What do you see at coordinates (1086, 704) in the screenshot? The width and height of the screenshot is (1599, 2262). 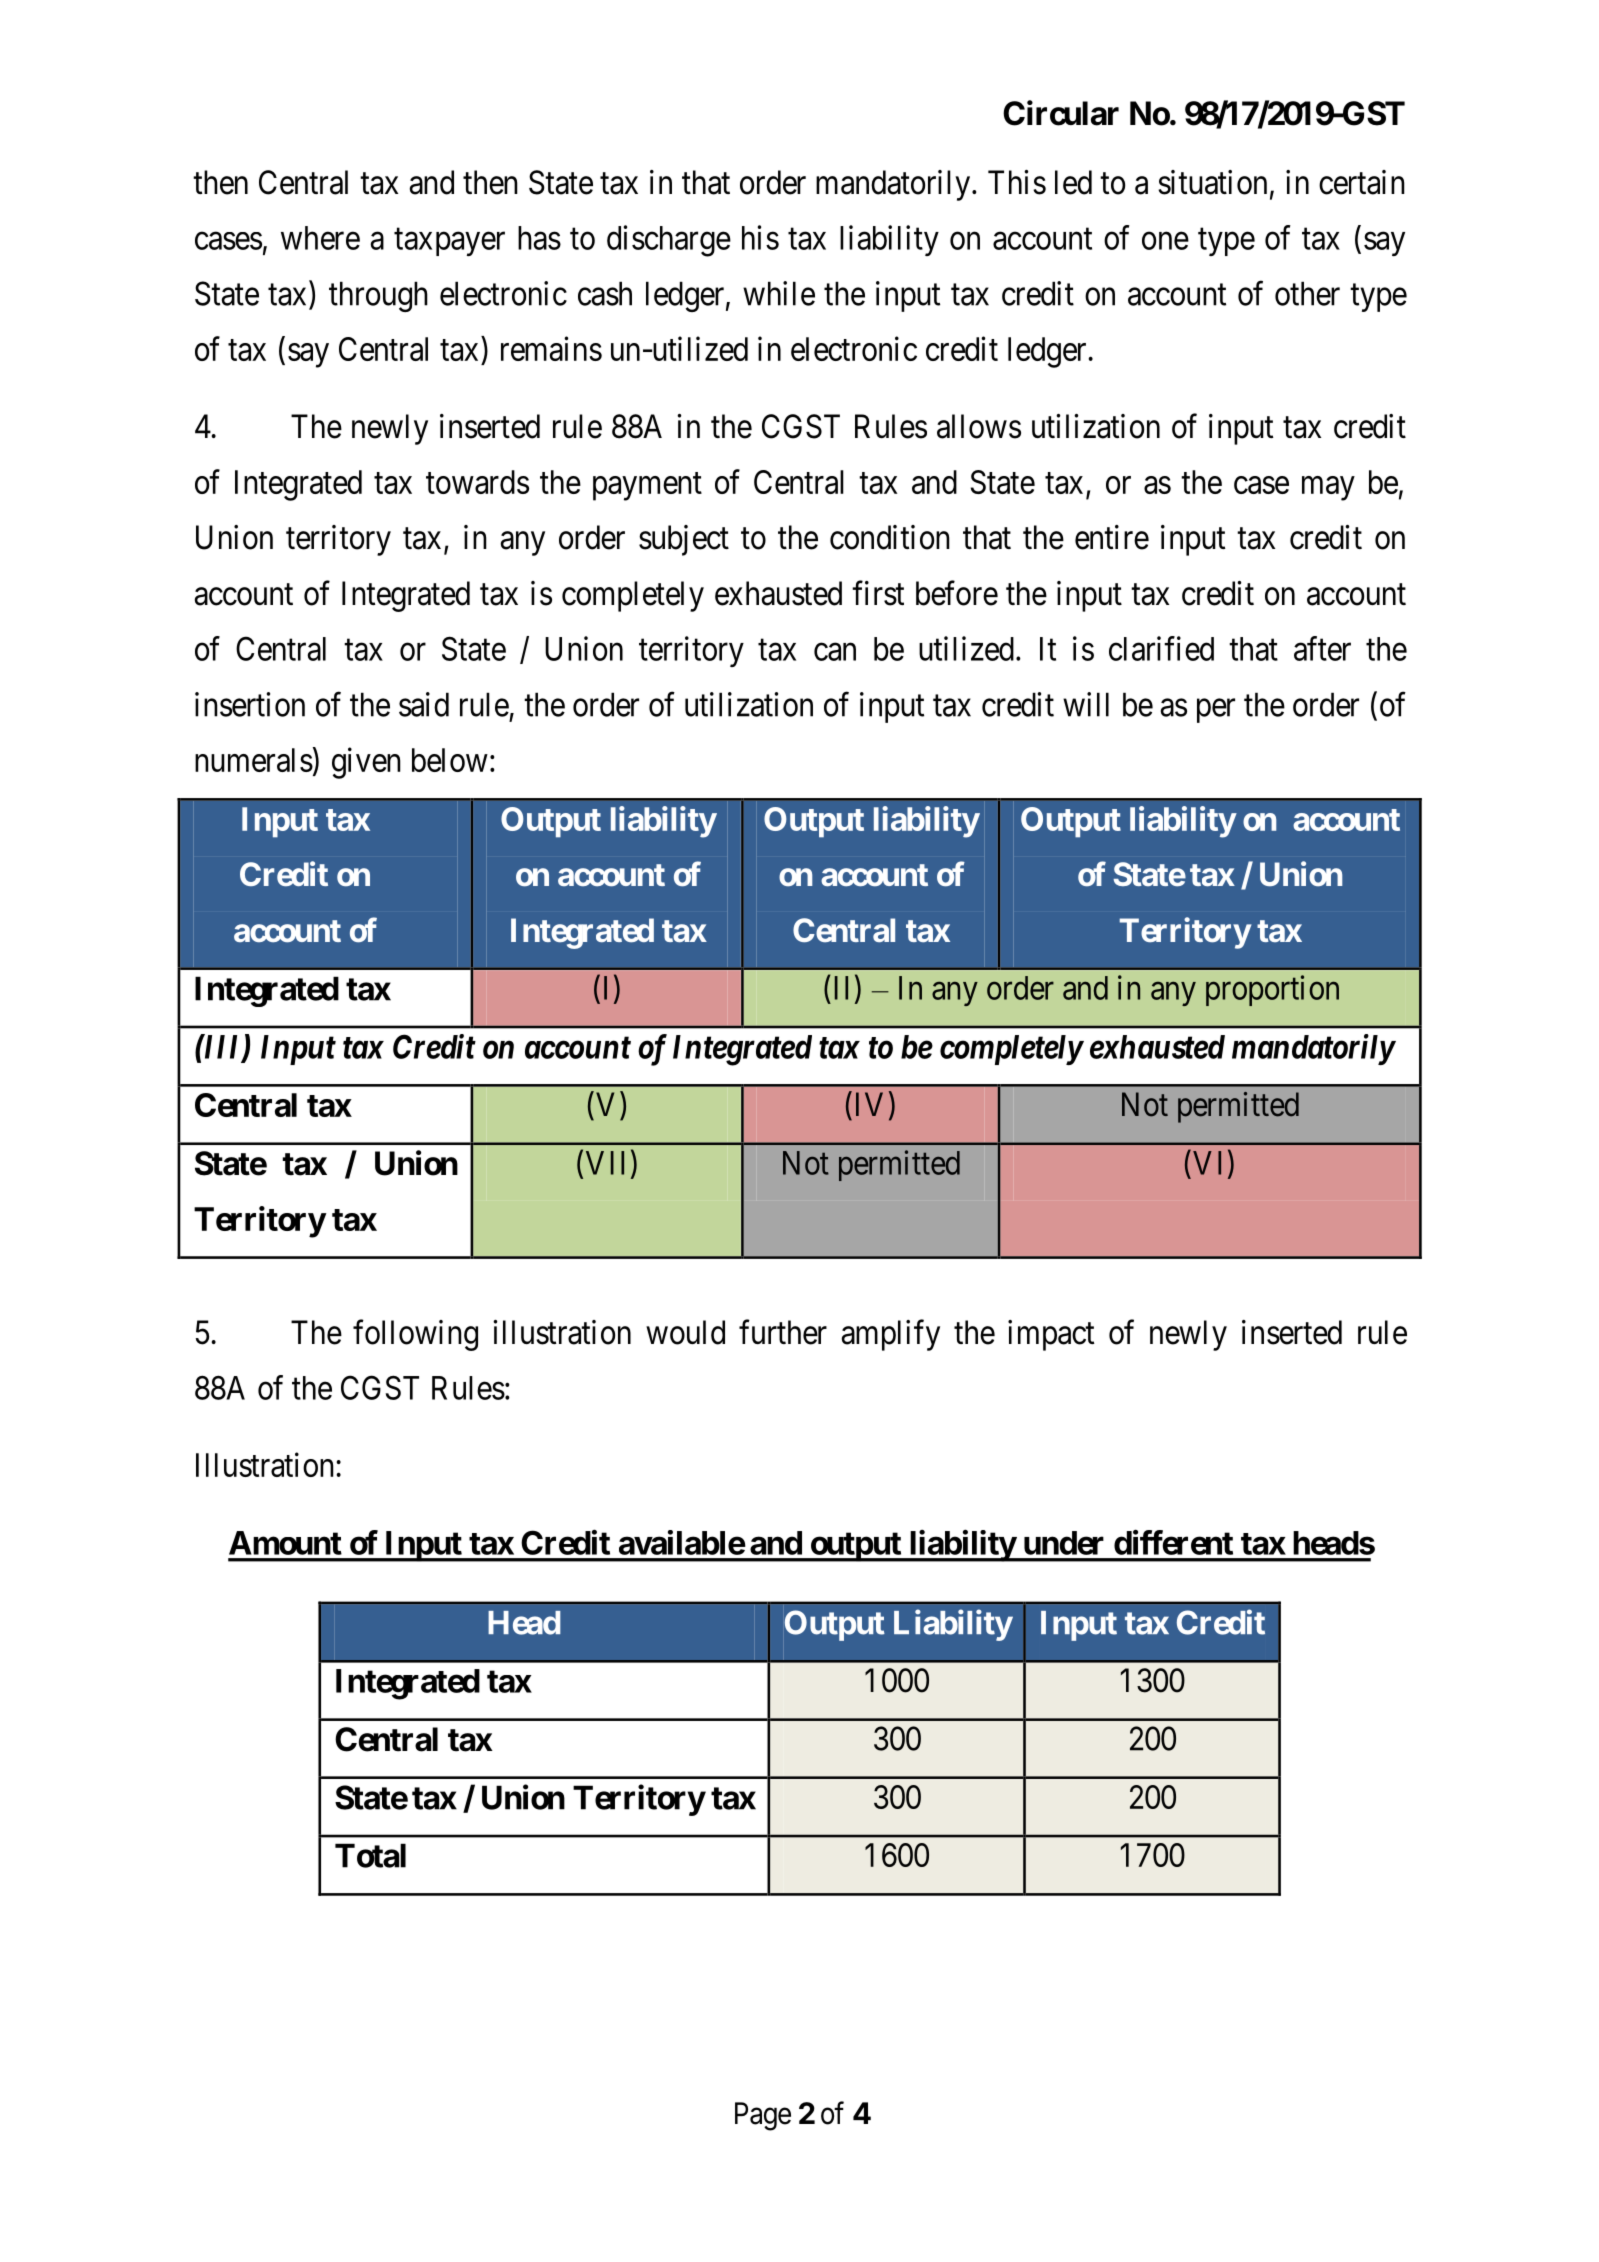 I see `will` at bounding box center [1086, 704].
